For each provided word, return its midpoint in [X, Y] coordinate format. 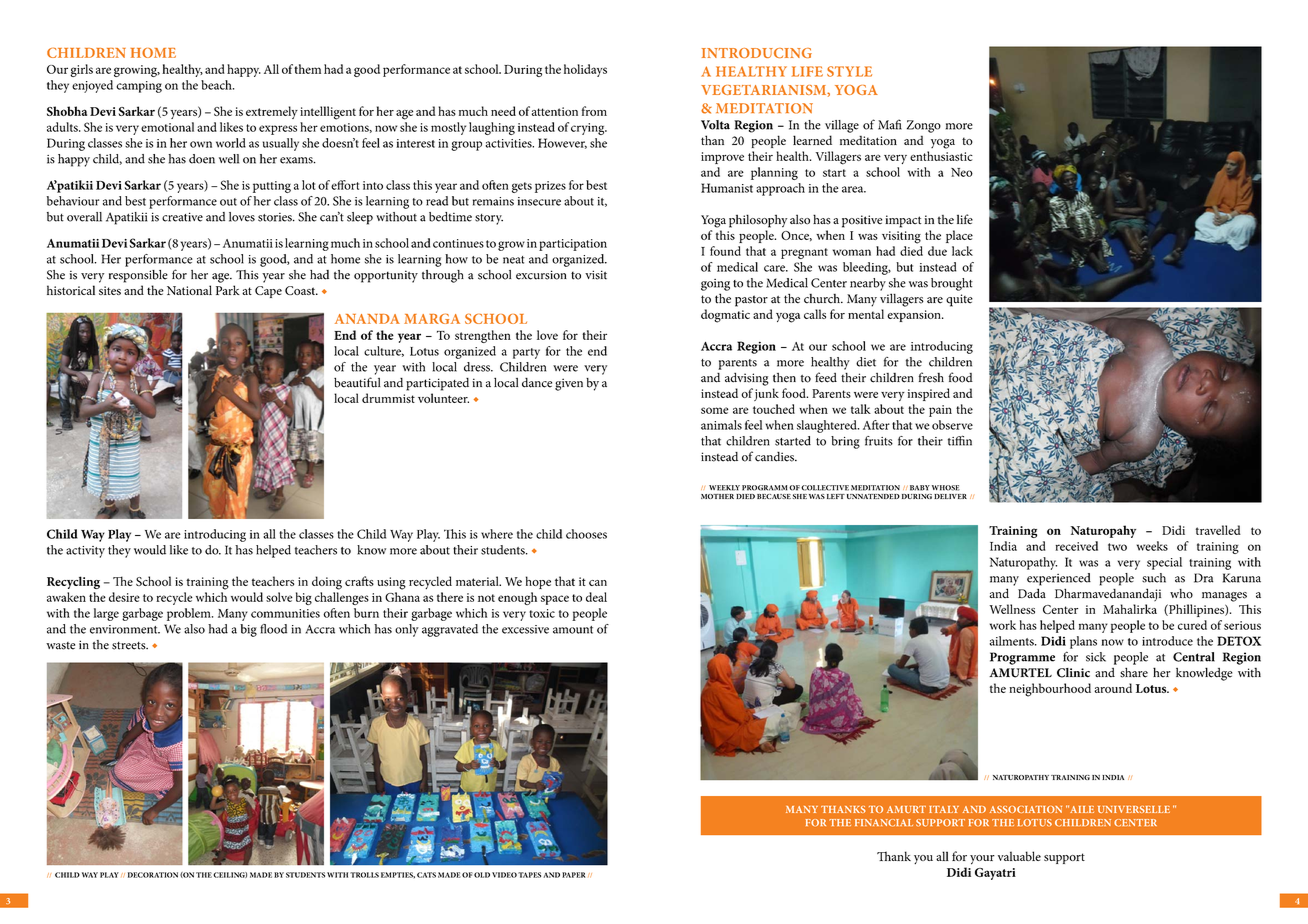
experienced [1059, 579]
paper [574, 875]
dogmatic [725, 316]
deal [596, 597]
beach [217, 85]
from [594, 111]
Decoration [153, 875]
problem [190, 614]
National [189, 290]
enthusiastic [941, 156]
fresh [931, 377]
